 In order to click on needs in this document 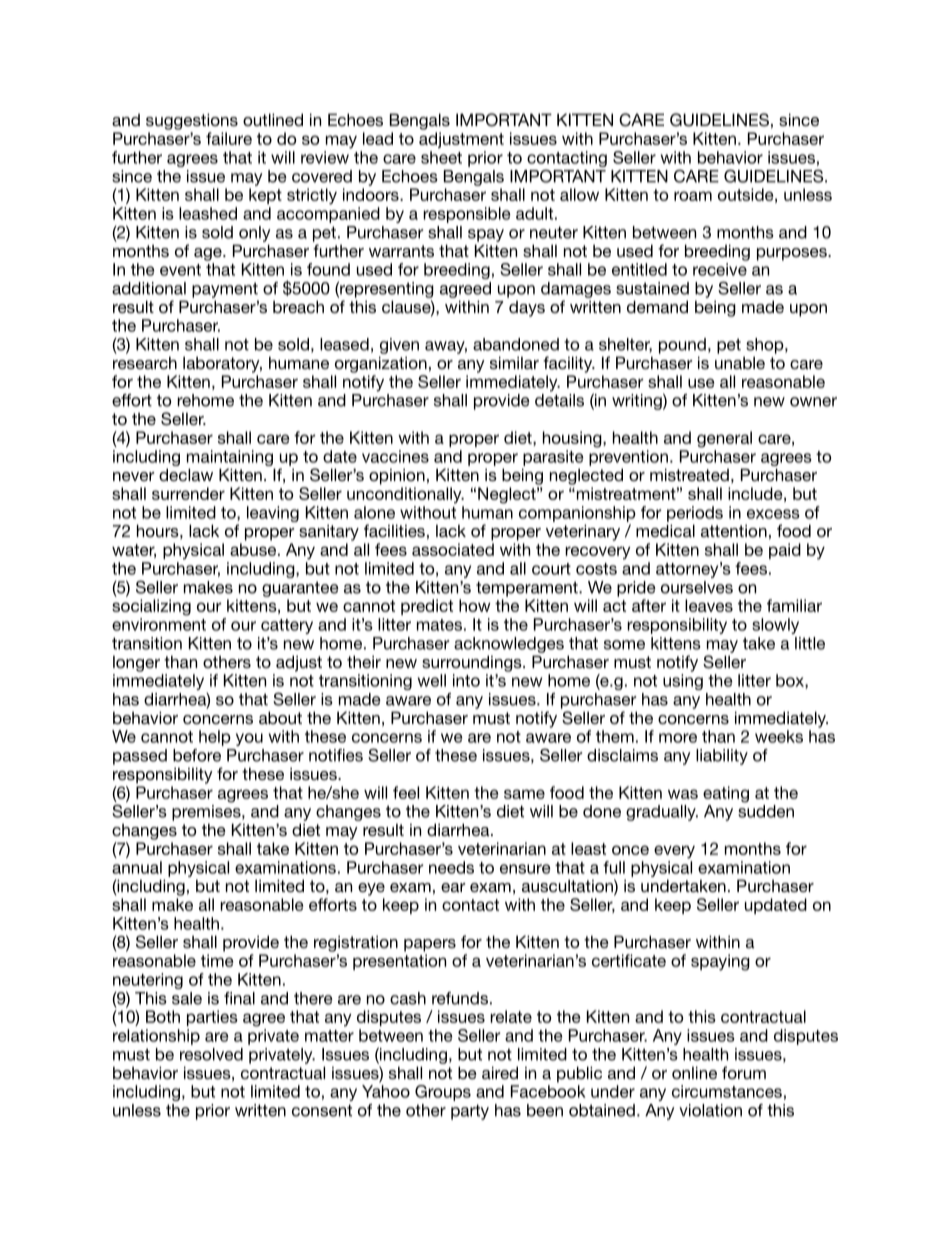, I will do `click(451, 867)`.
